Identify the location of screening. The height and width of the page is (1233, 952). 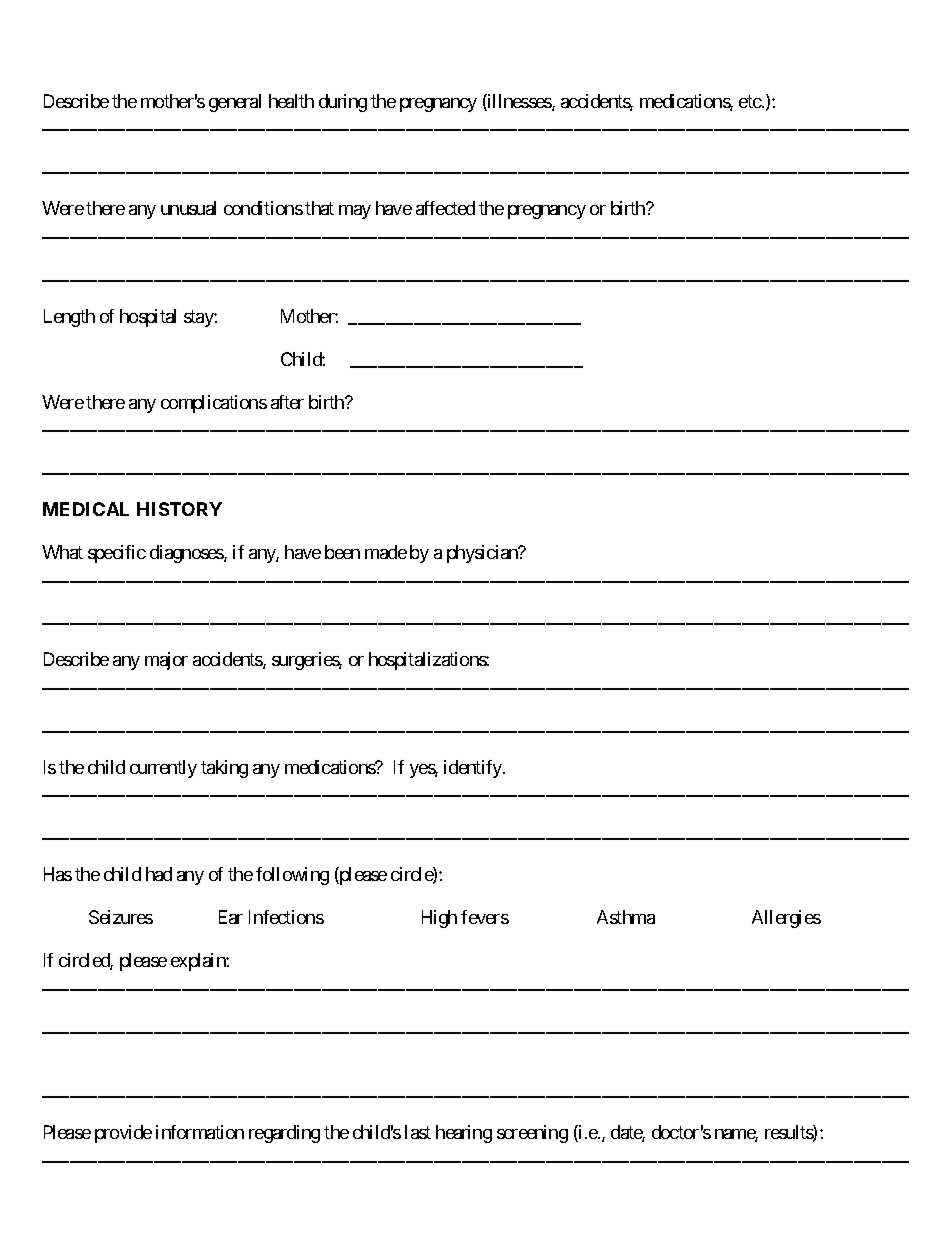
(532, 1134).
